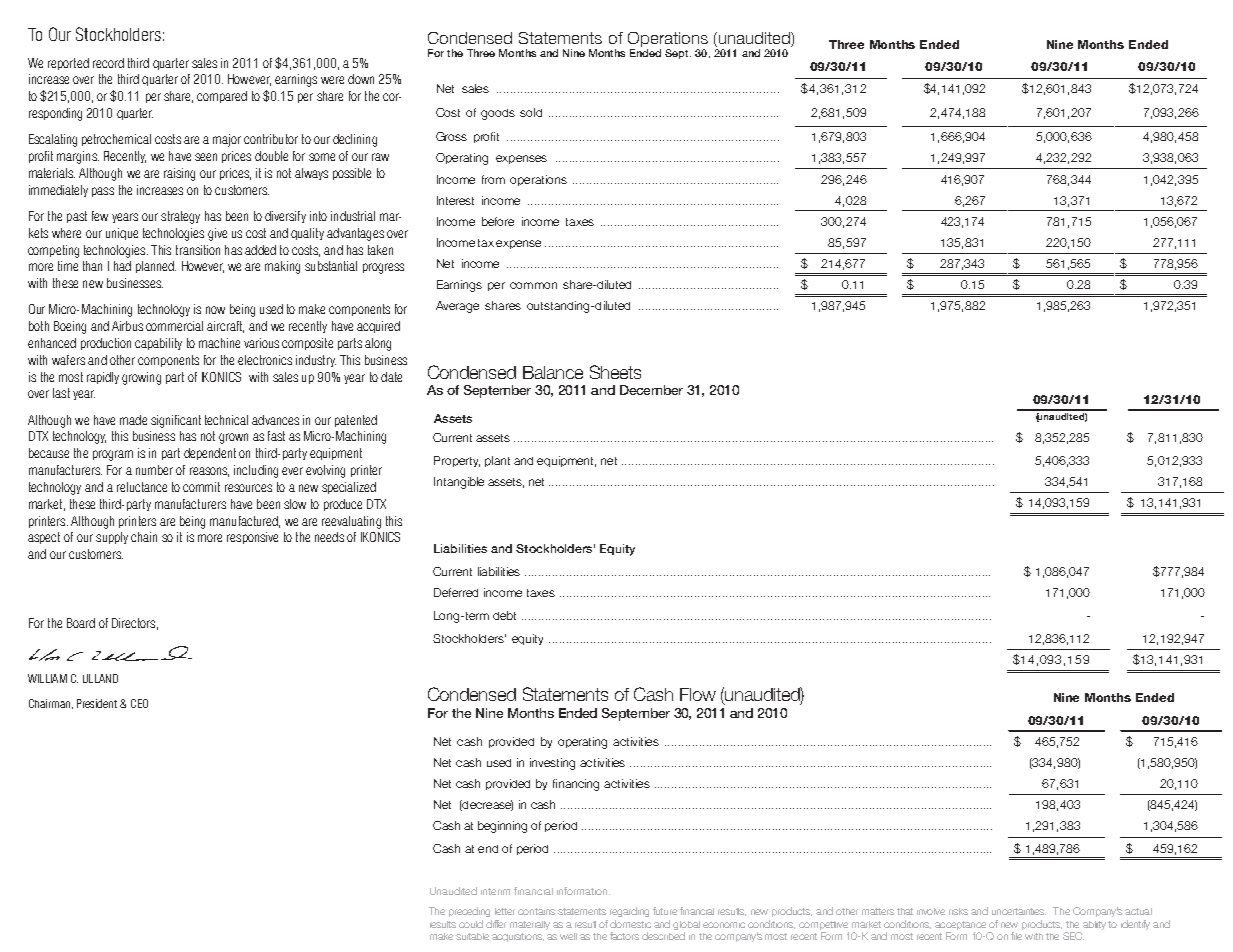 Image resolution: width=1233 pixels, height=952 pixels. I want to click on now, so click(215, 310).
